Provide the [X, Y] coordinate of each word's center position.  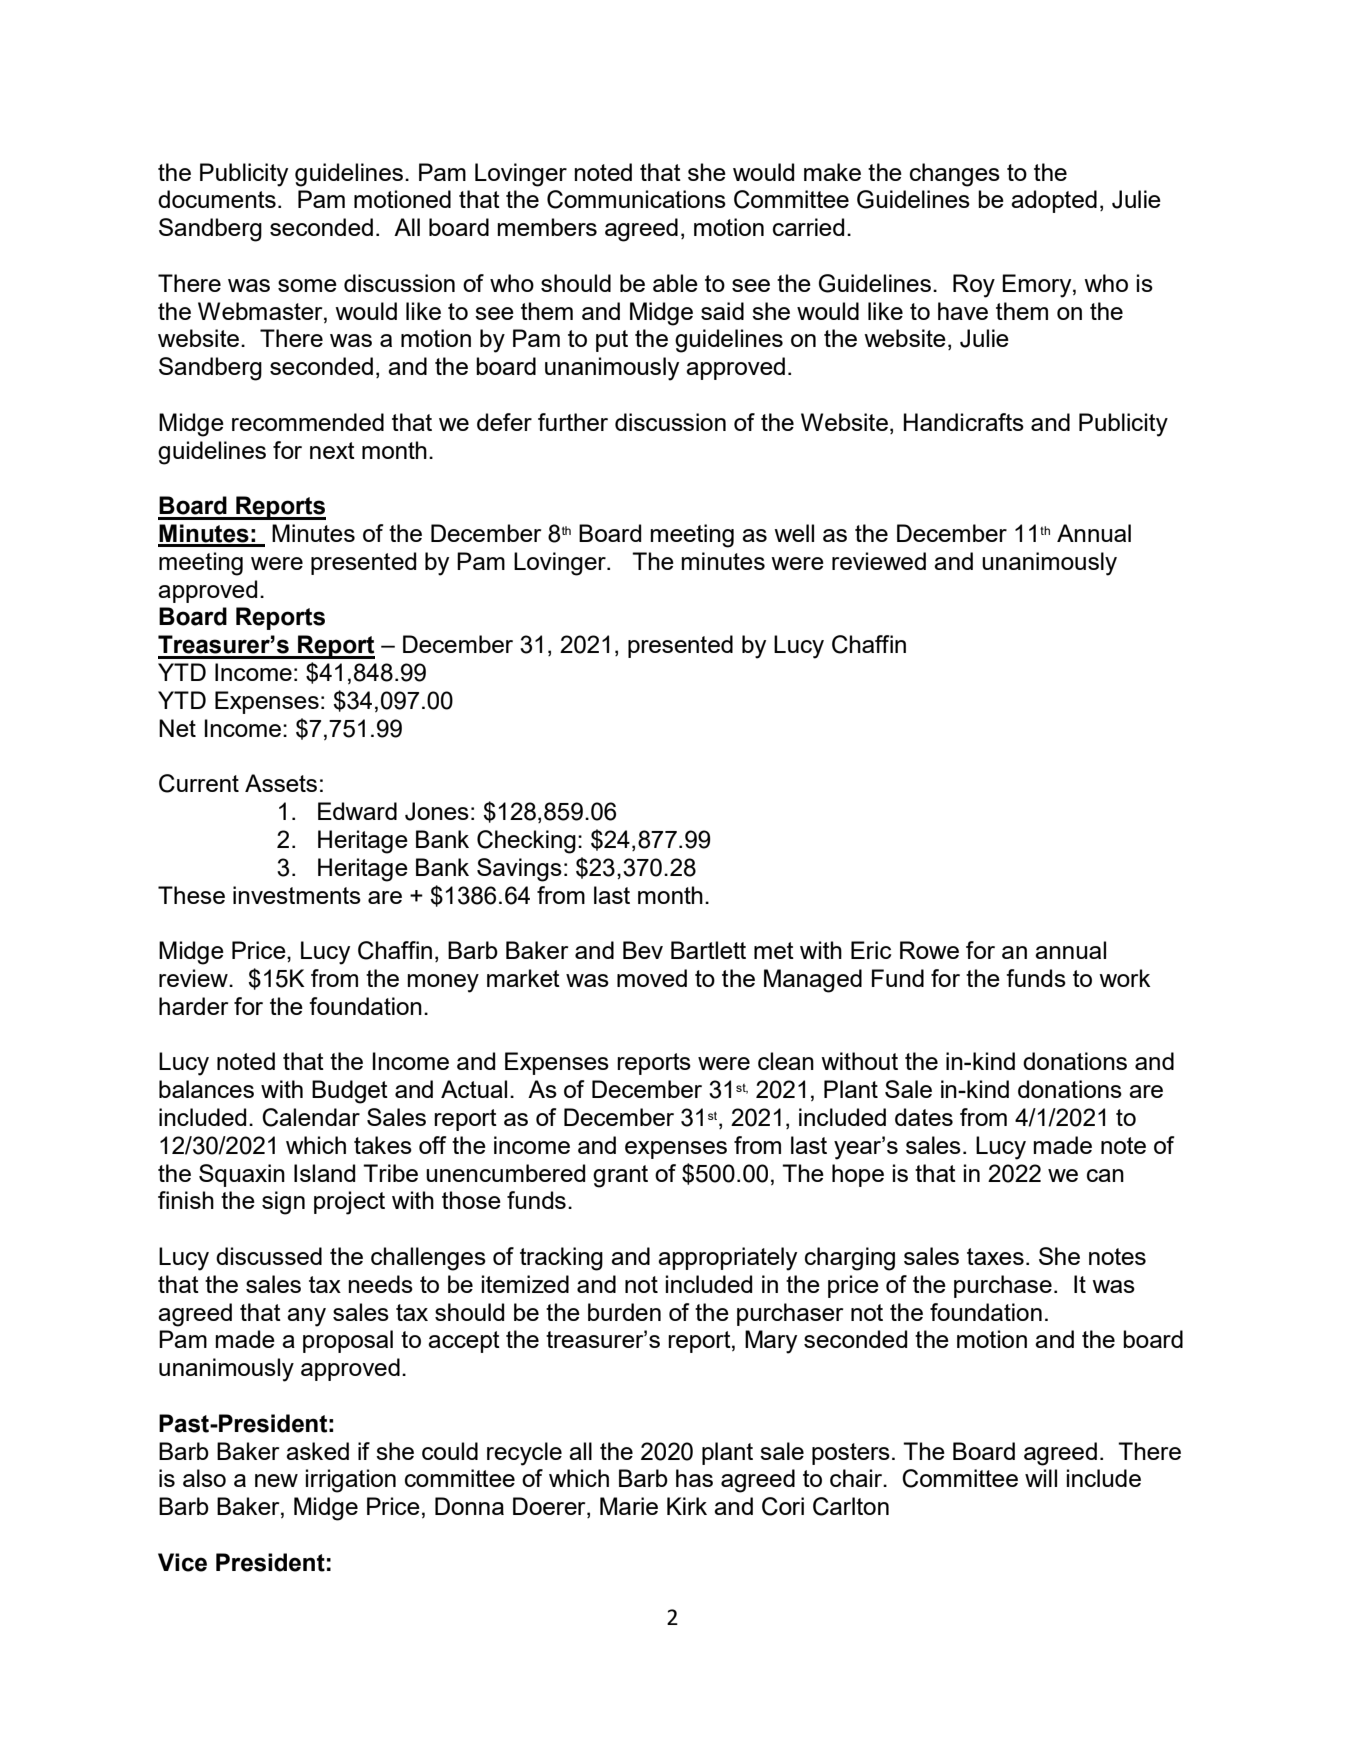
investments [297, 895]
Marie [629, 1506]
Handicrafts [964, 422]
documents [217, 199]
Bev [643, 950]
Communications [636, 199]
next [332, 450]
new [276, 1480]
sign [283, 1203]
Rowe [929, 950]
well [794, 533]
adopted [1054, 201]
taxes [995, 1256]
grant [620, 1176]
